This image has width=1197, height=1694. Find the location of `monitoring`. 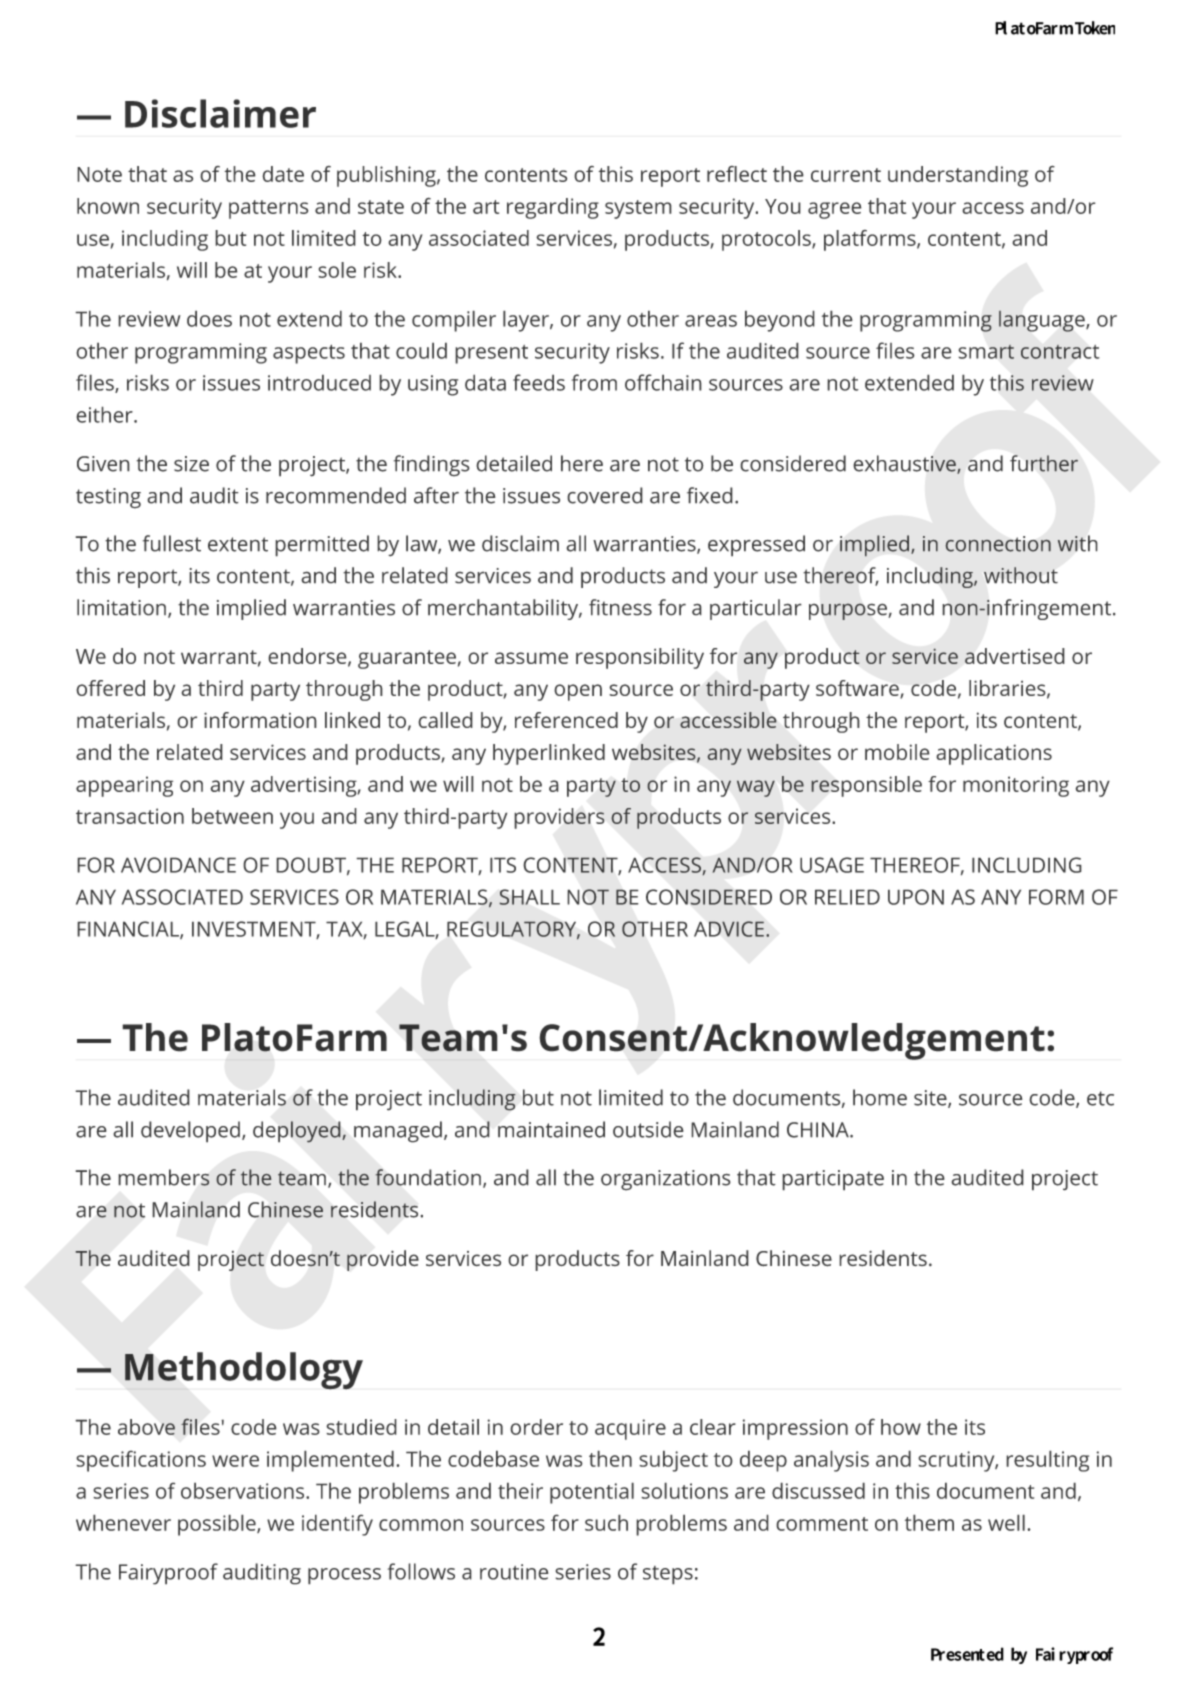

monitoring is located at coordinates (1016, 786).
